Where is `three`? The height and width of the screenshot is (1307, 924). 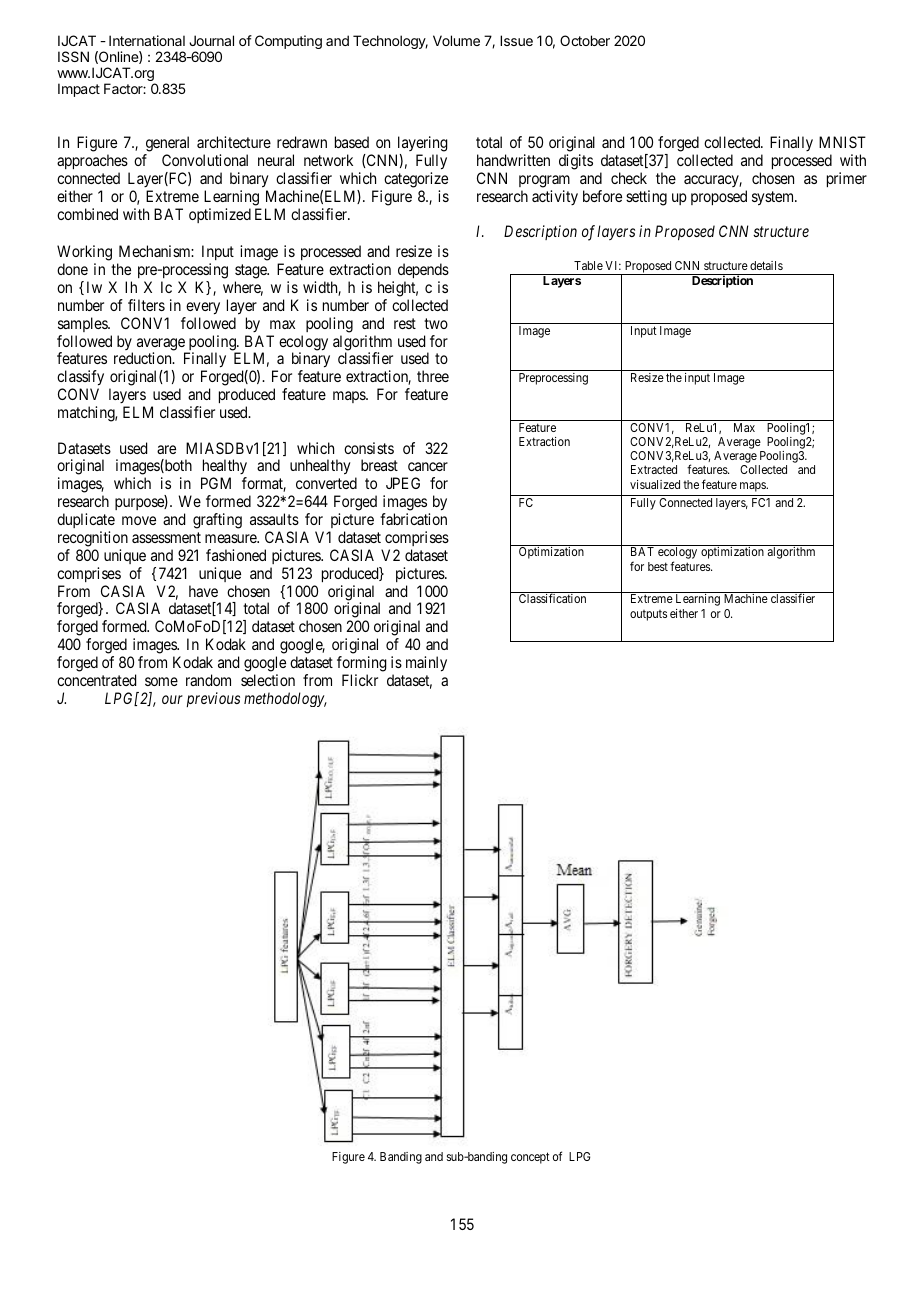
three is located at coordinates (433, 376).
